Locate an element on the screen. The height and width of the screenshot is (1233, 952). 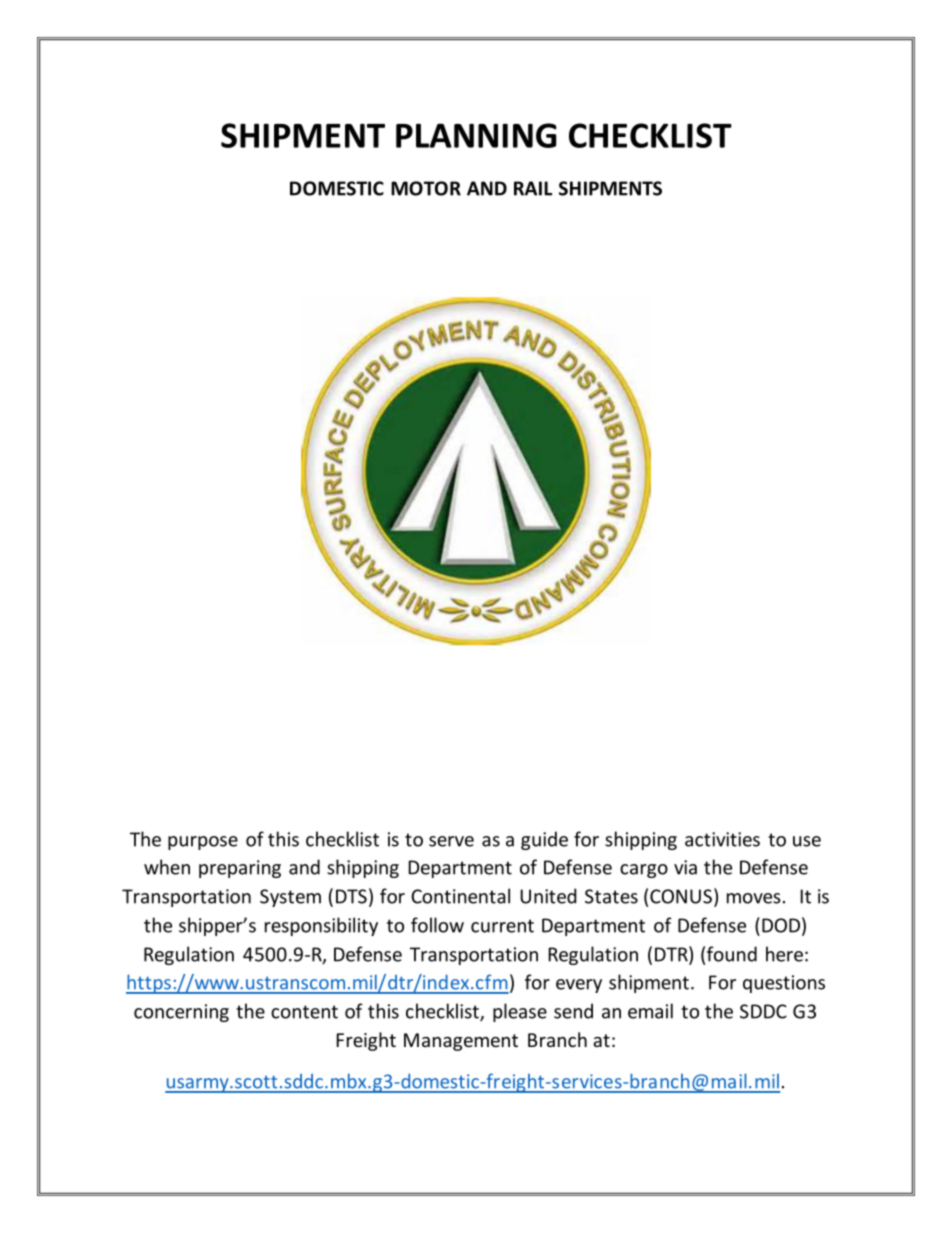
PLANNING is located at coordinates (476, 135).
